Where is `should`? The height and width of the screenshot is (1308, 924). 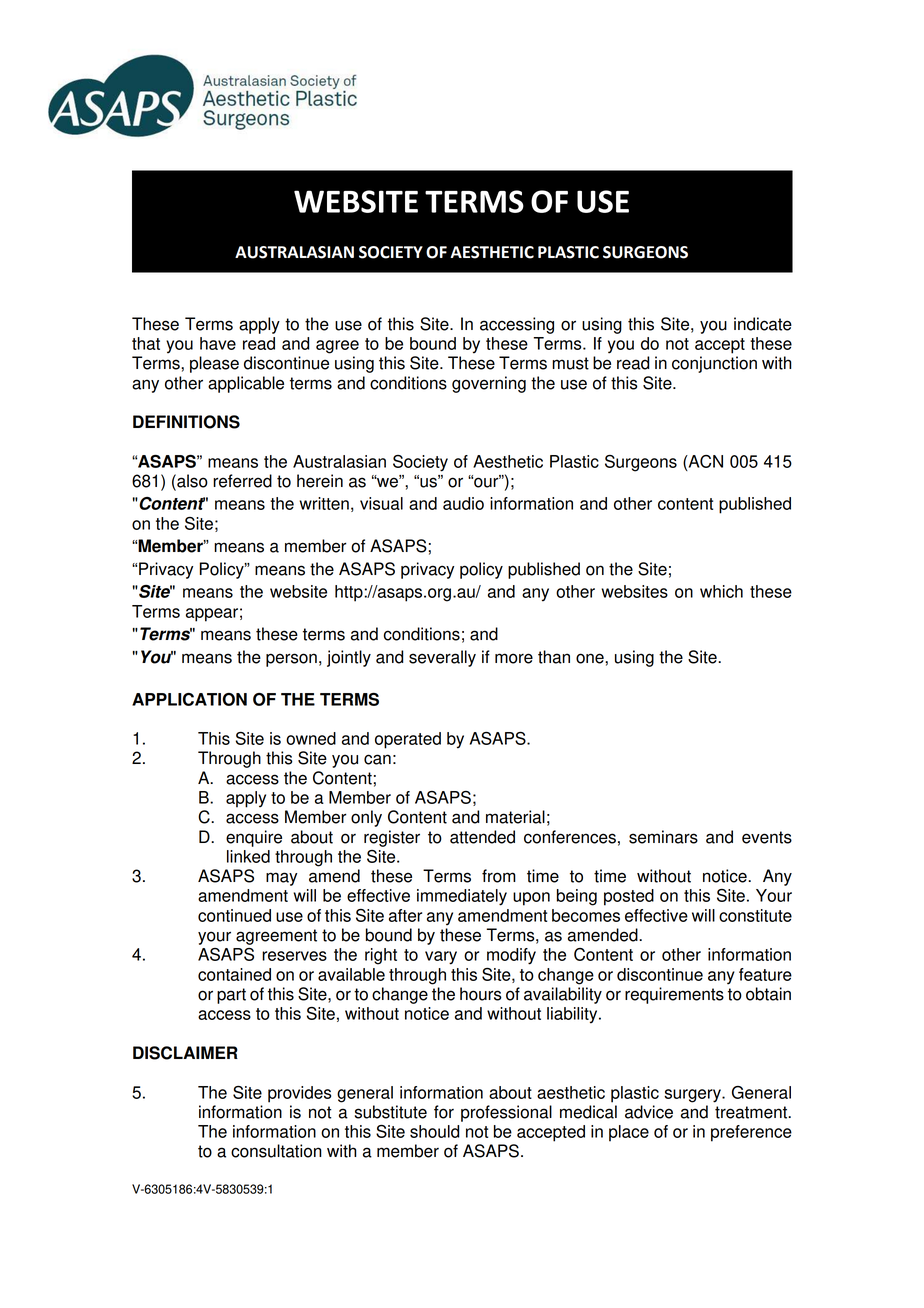
should is located at coordinates (435, 1131).
